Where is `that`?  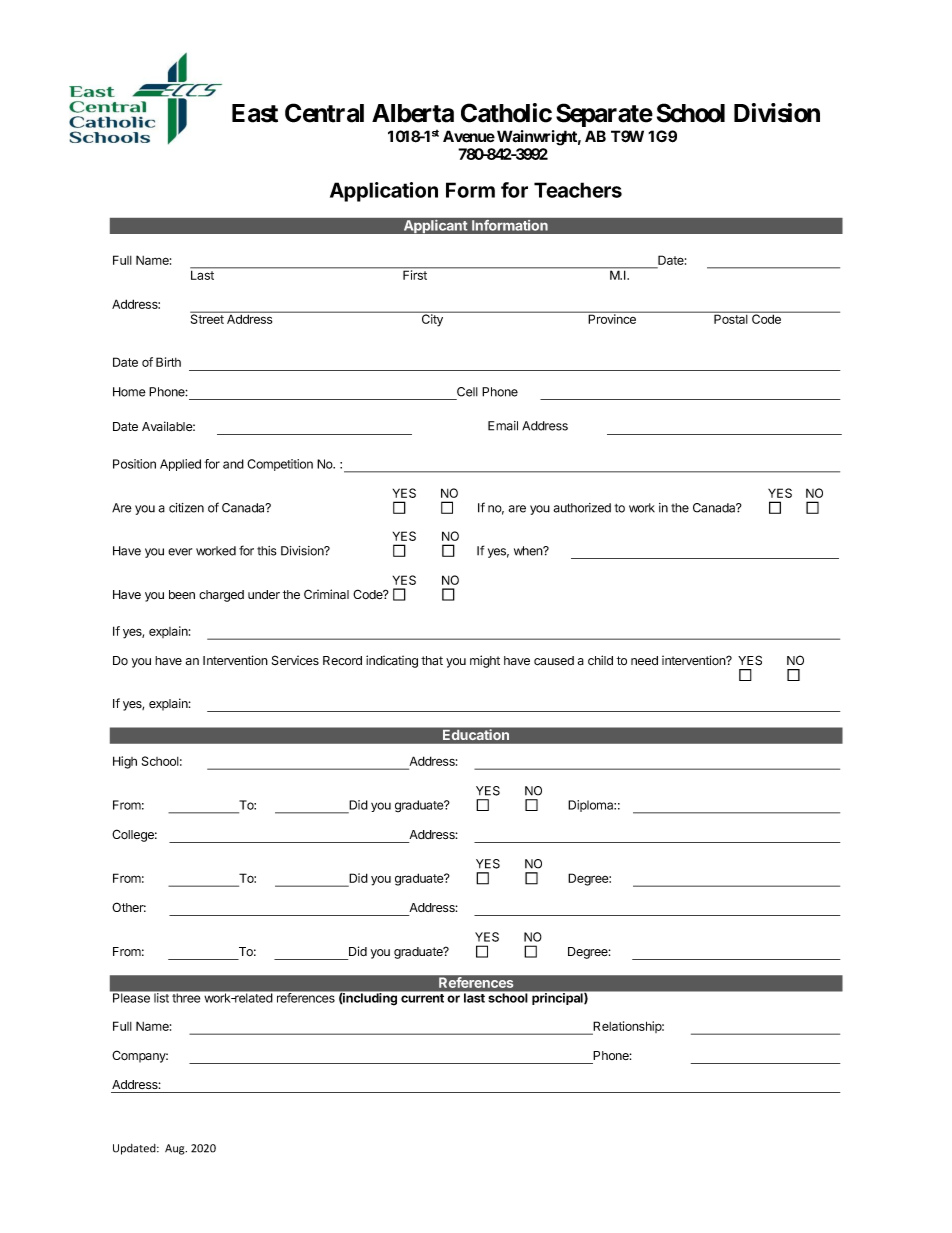
that is located at coordinates (432, 660).
